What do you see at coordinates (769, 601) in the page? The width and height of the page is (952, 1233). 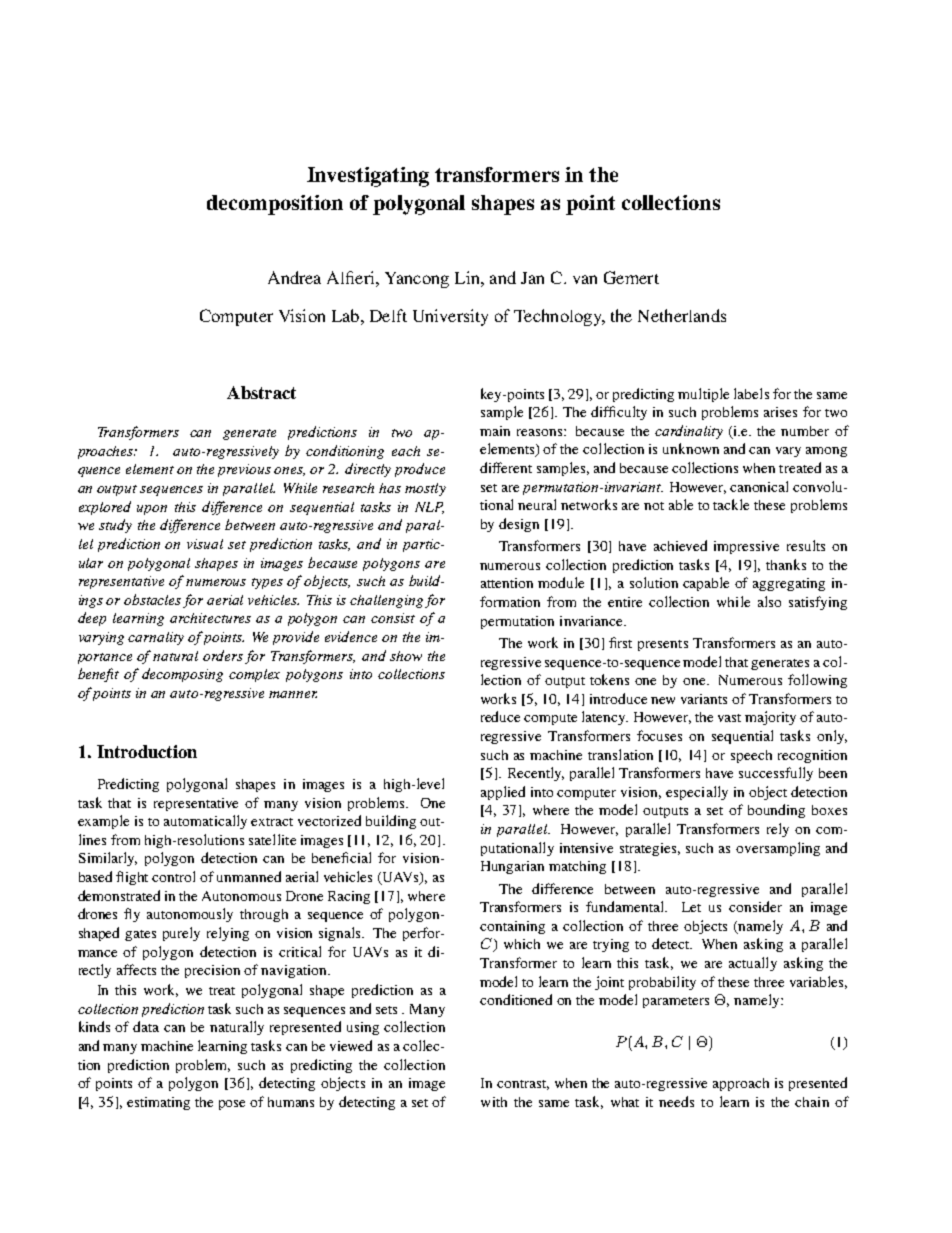 I see `also` at bounding box center [769, 601].
